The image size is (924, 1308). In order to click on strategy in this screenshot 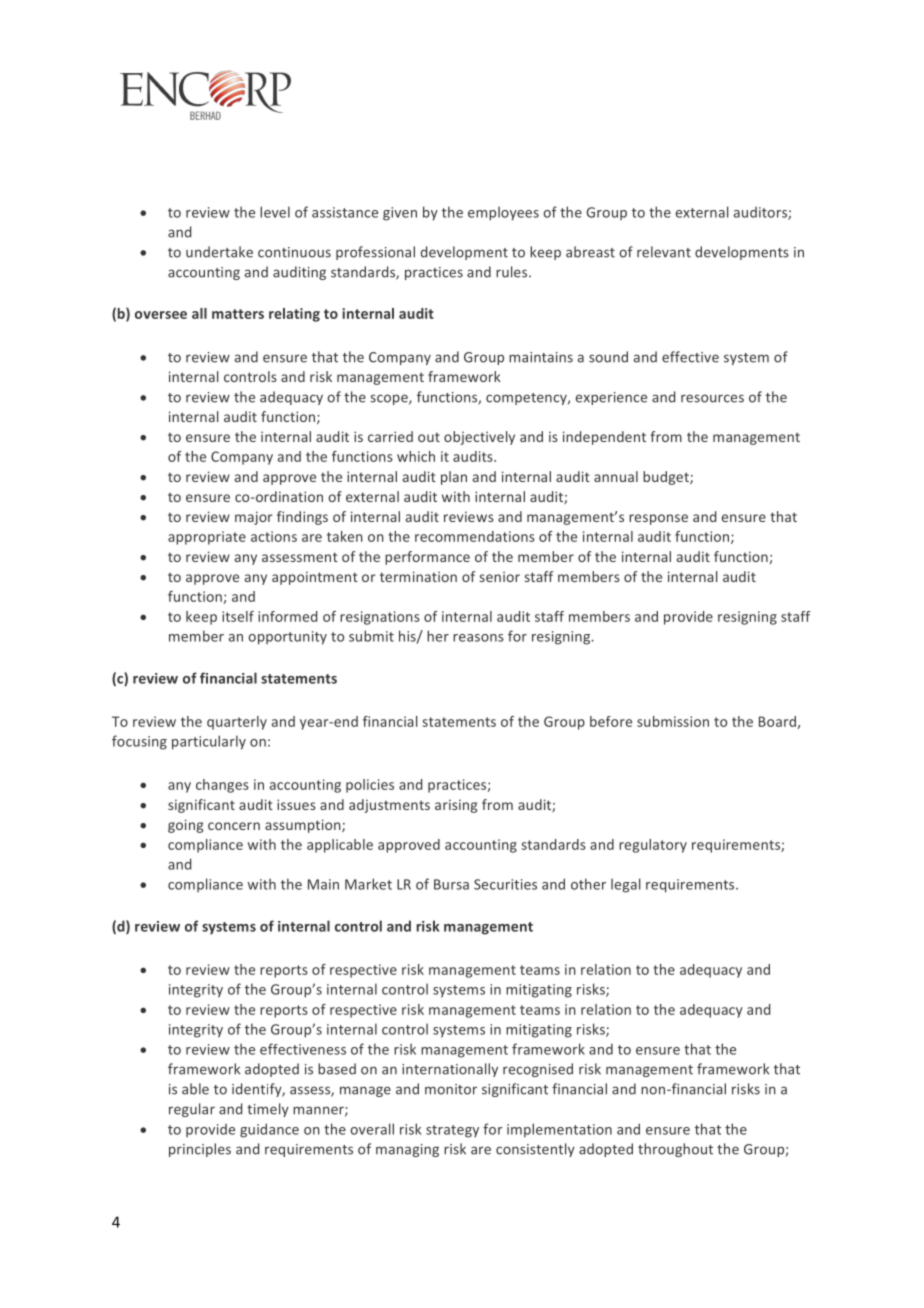, I will do `click(452, 1131)`.
